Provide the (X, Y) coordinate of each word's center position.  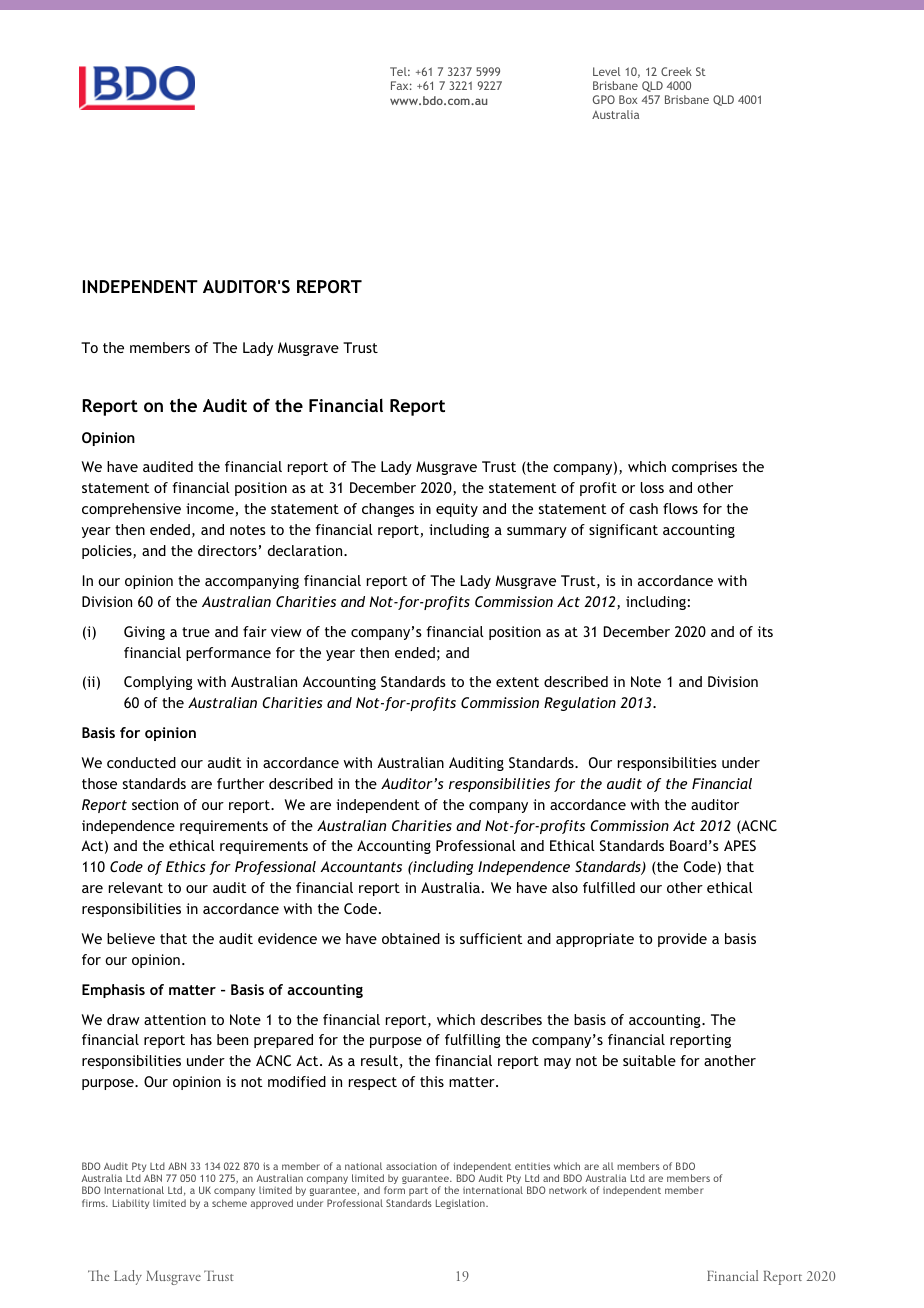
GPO (604, 99)
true (196, 632)
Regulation (580, 704)
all (608, 1166)
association (411, 1166)
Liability (131, 1204)
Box (628, 99)
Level (606, 71)
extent (517, 682)
